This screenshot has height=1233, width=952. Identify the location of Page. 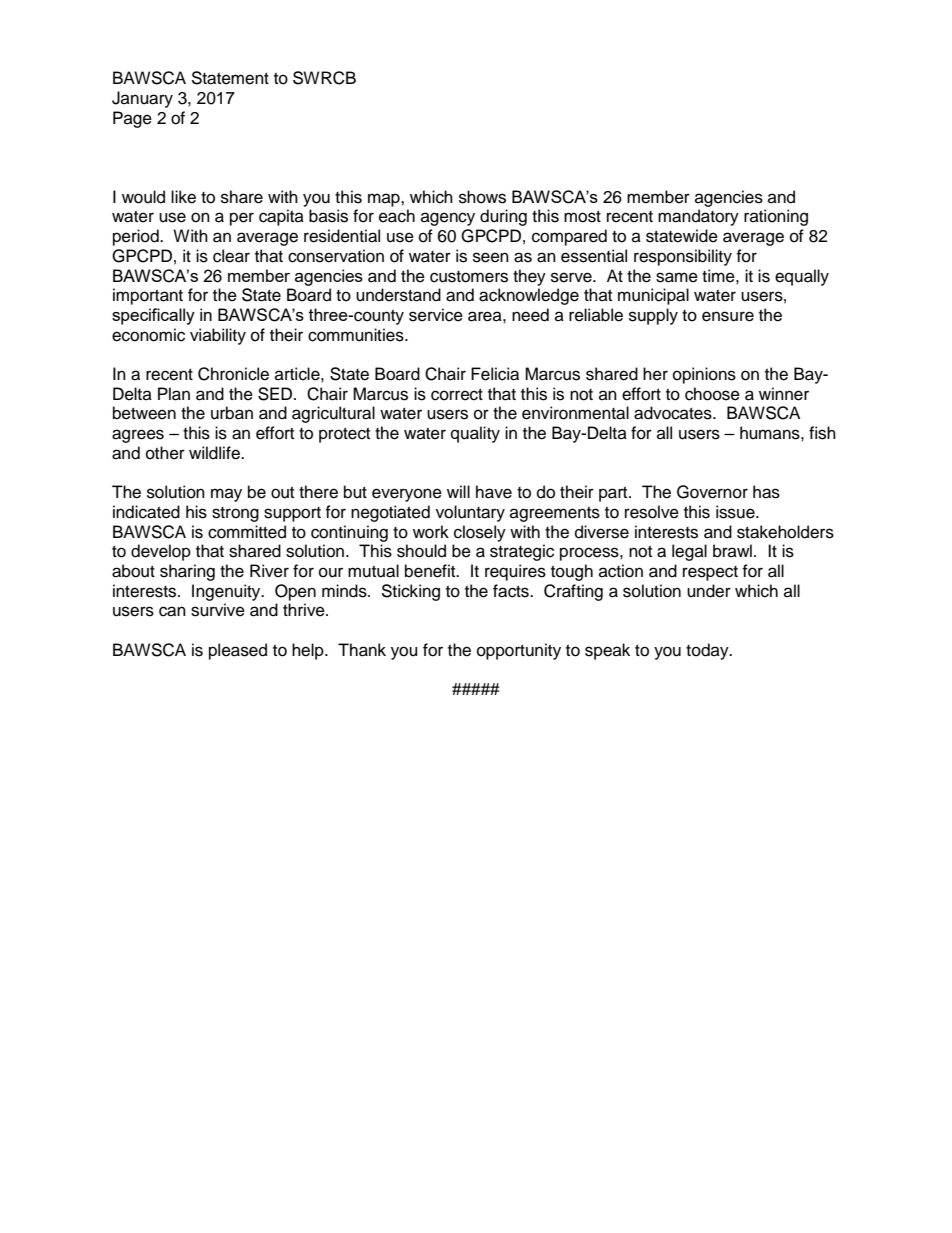
(132, 119).
